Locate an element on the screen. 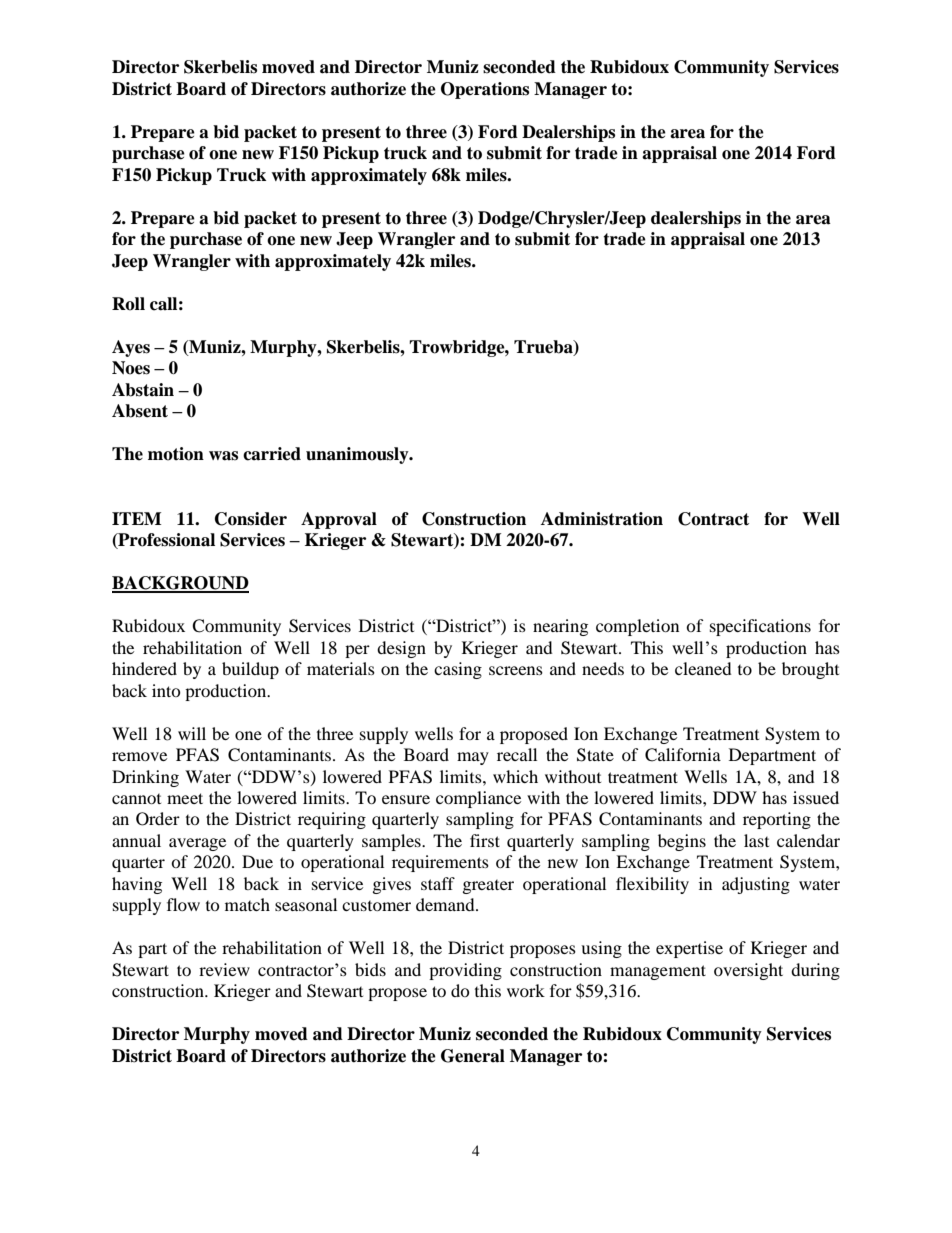  Administration is located at coordinates (602, 519).
